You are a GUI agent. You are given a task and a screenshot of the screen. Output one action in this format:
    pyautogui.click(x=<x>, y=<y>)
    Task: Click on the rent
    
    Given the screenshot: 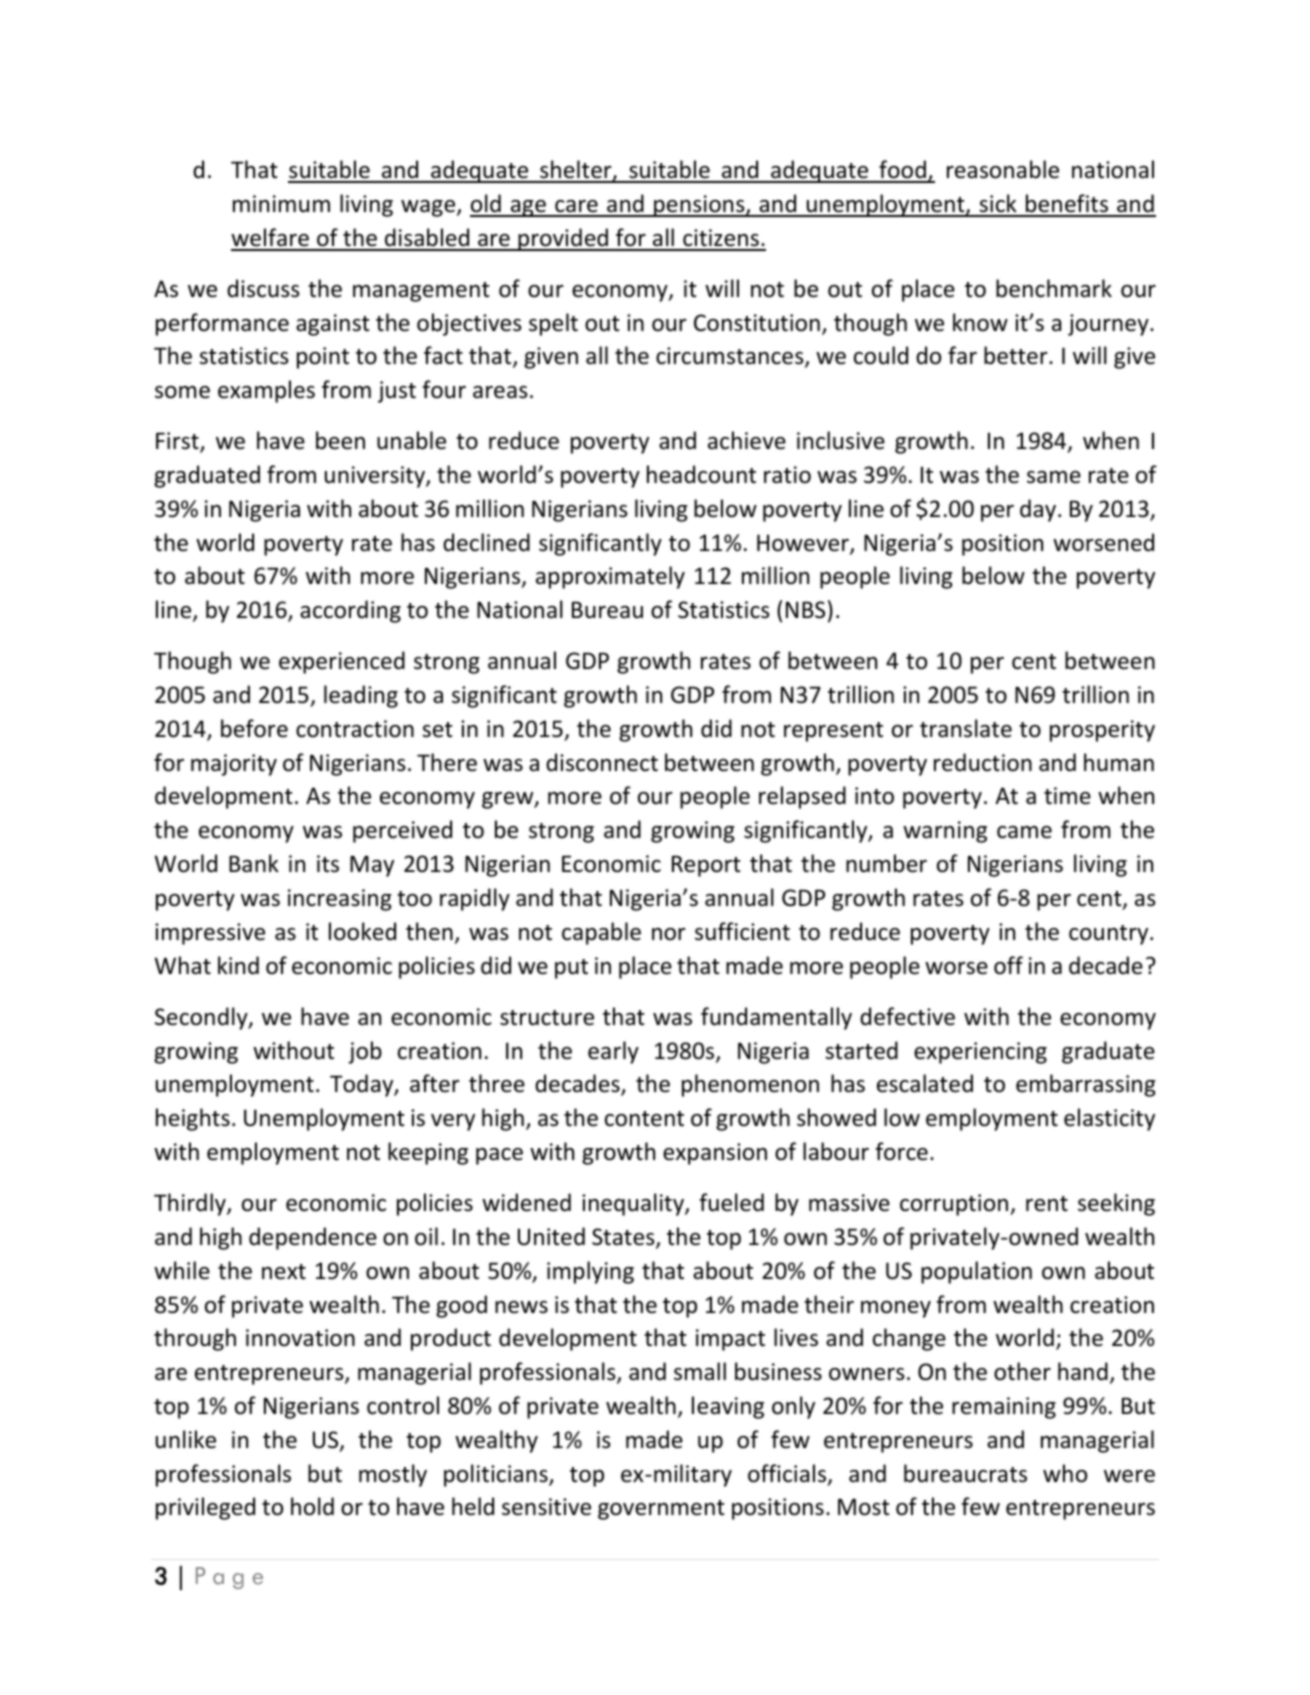 What is the action you would take?
    pyautogui.click(x=1047, y=1204)
